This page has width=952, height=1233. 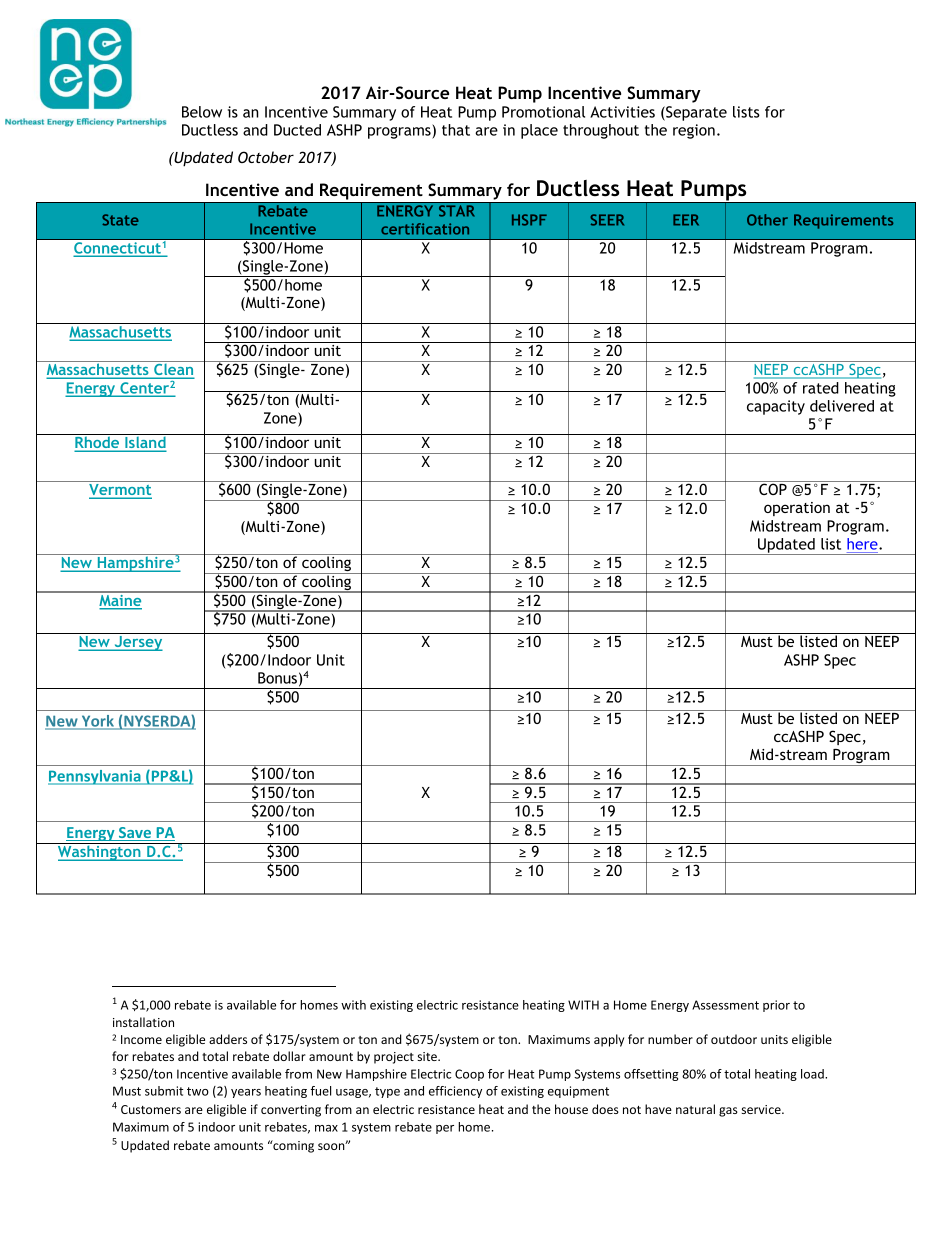 What do you see at coordinates (174, 369) in the page?
I see `Clean` at bounding box center [174, 369].
